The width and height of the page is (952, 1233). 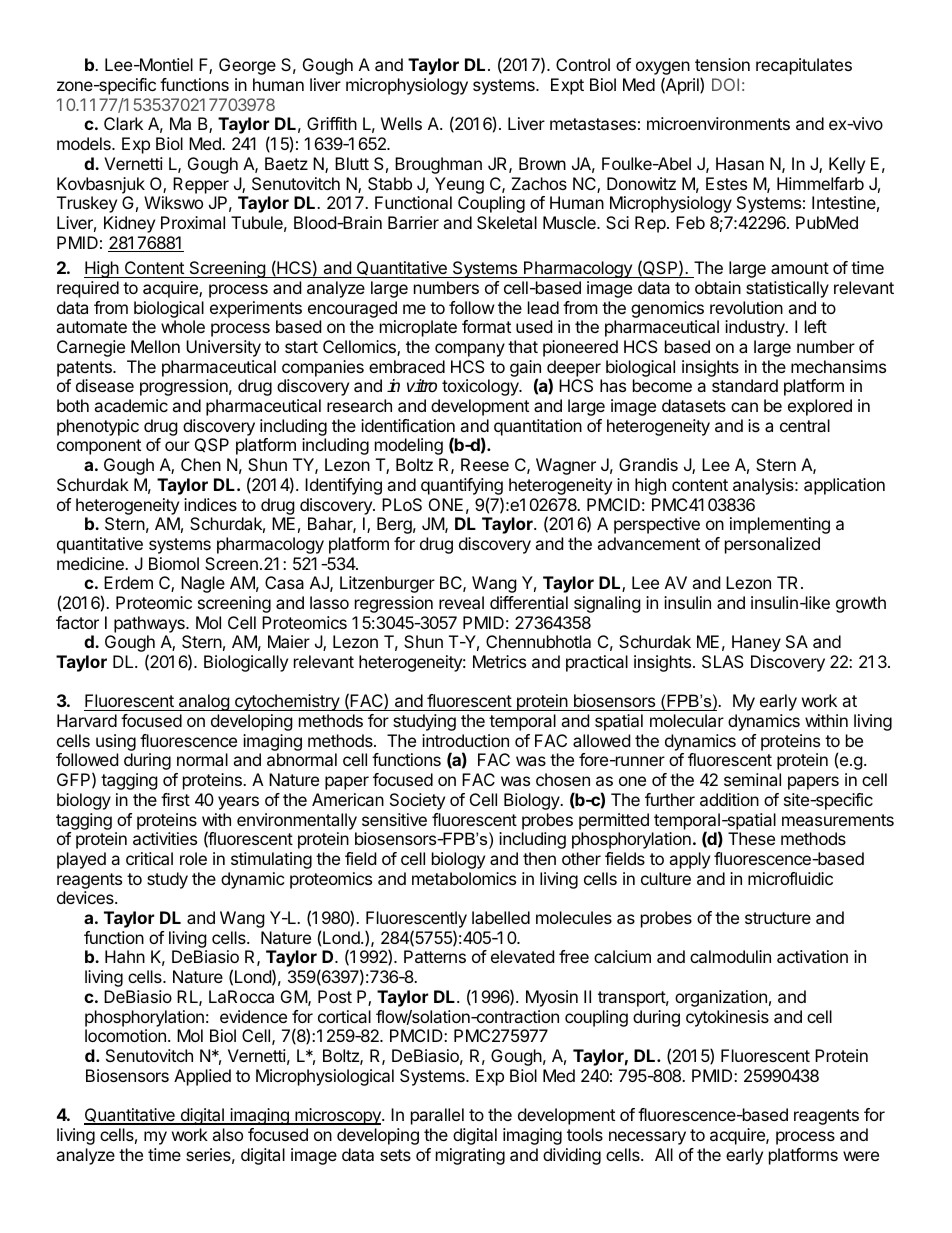 What do you see at coordinates (175, 799) in the page?
I see `first` at bounding box center [175, 799].
